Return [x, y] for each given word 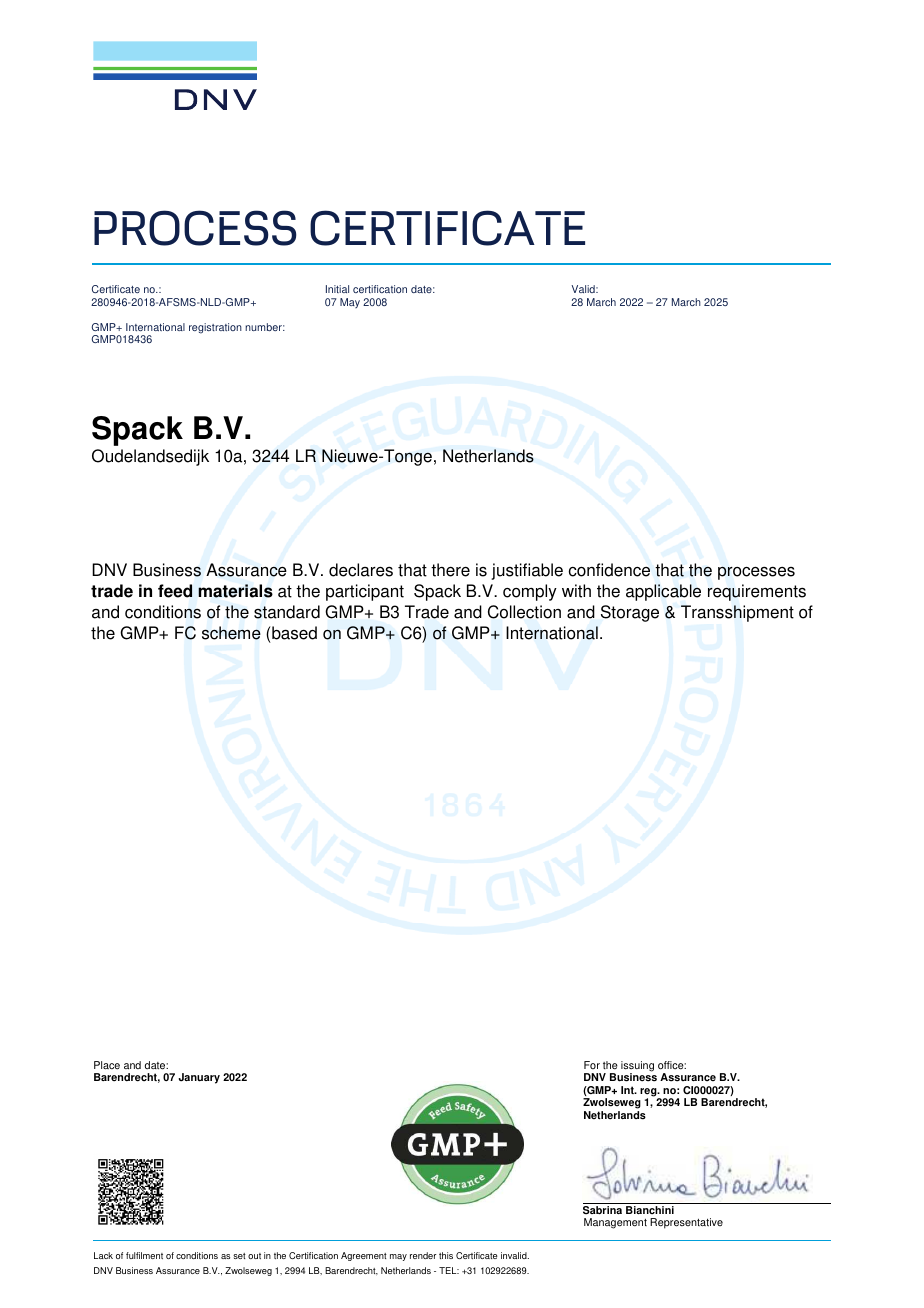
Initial [337, 289]
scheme [231, 633]
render [423, 1255]
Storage [630, 613]
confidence [609, 570]
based [294, 633]
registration [215, 328]
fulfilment [144, 1255]
